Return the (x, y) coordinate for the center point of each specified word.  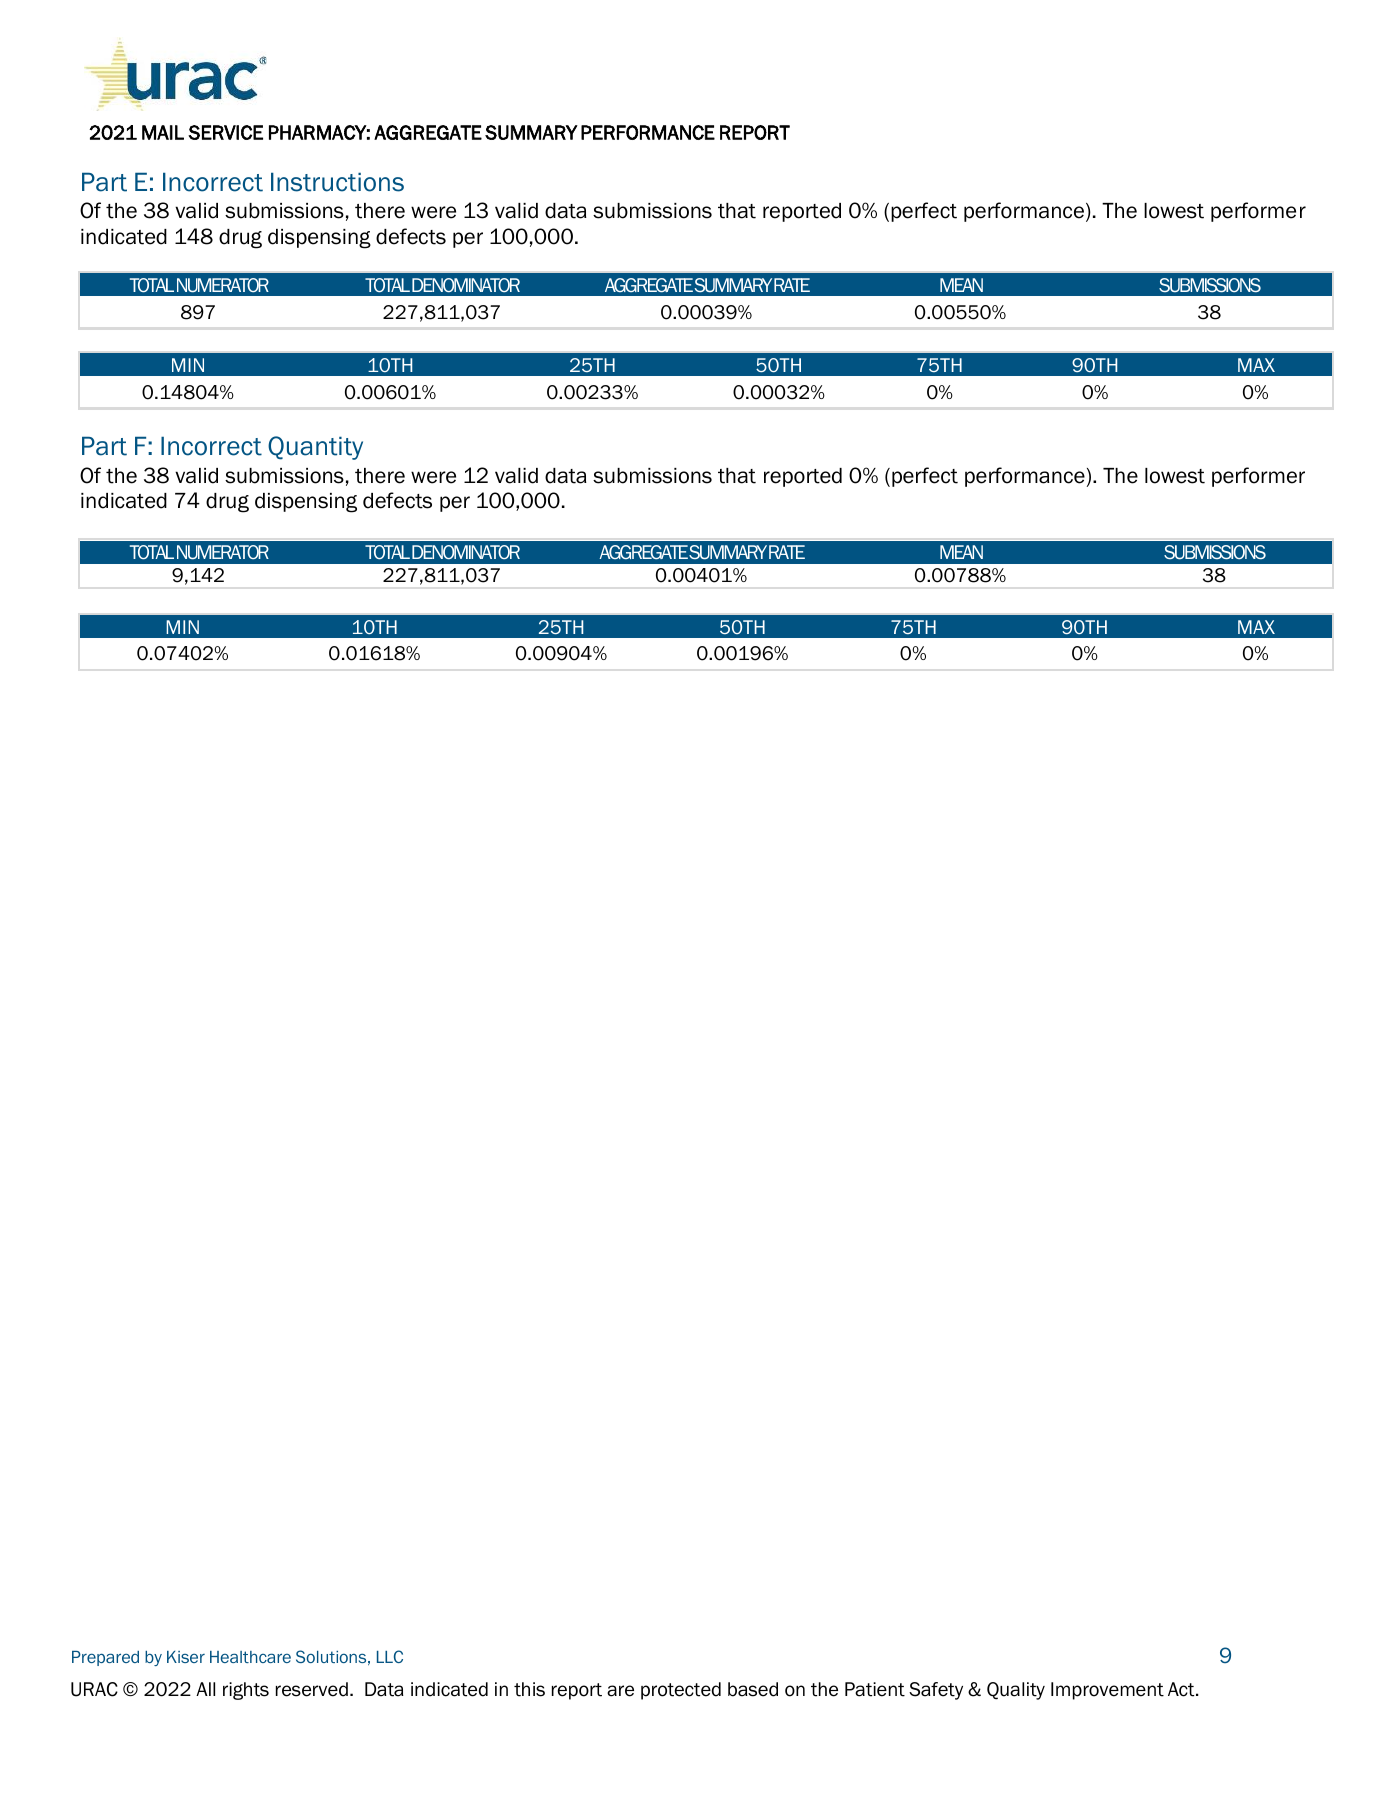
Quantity (315, 448)
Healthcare (250, 1657)
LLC (390, 1656)
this (529, 1689)
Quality (1016, 1691)
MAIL (163, 132)
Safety (936, 1691)
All (205, 1689)
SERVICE (225, 132)
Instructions (337, 182)
